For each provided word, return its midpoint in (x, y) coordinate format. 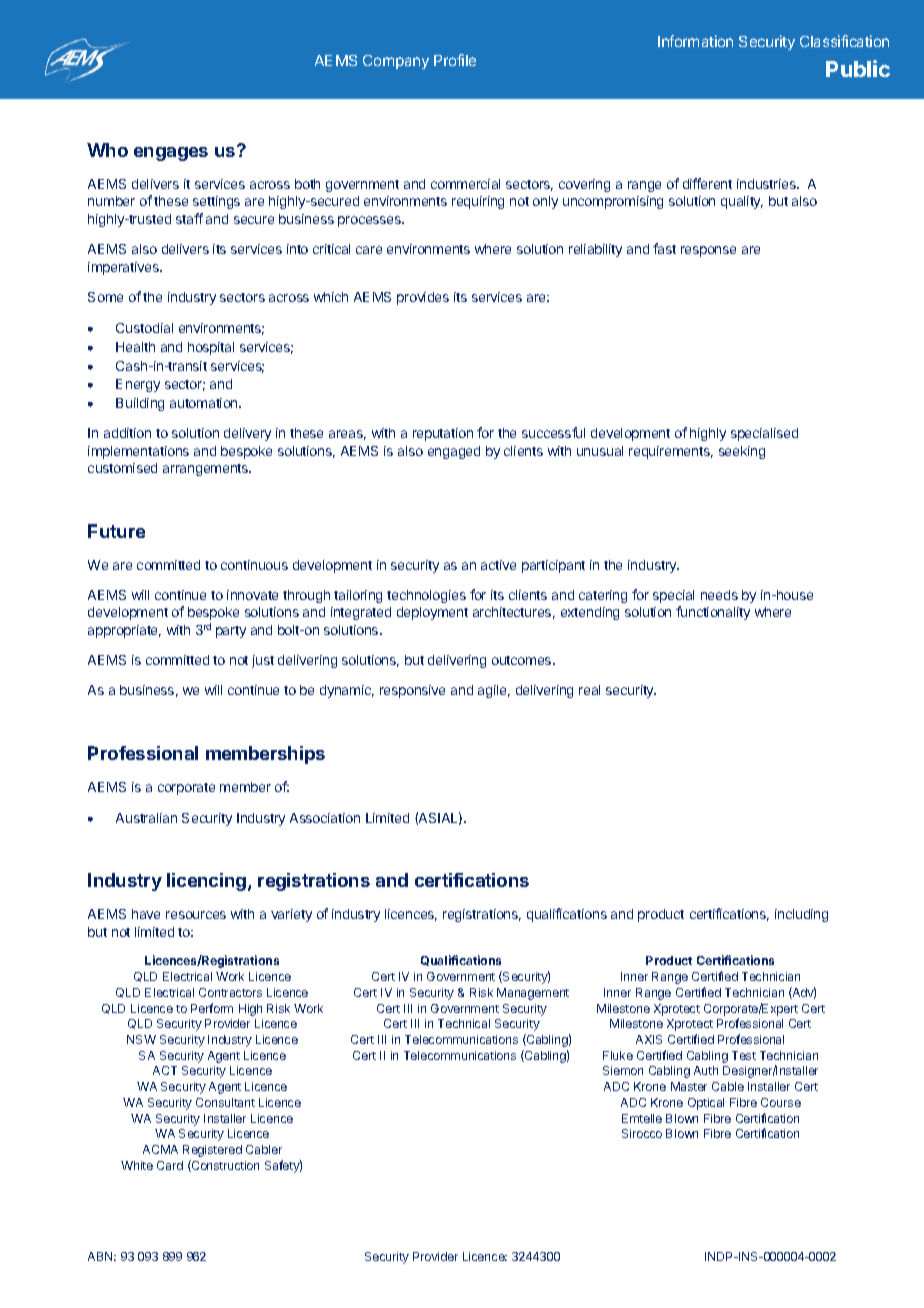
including (801, 915)
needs (719, 595)
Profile (455, 60)
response (708, 251)
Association (325, 818)
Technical (464, 1023)
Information (695, 41)
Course (781, 1102)
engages (171, 154)
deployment (432, 613)
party (231, 632)
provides (423, 298)
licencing (208, 882)
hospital (211, 348)
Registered (212, 1151)
